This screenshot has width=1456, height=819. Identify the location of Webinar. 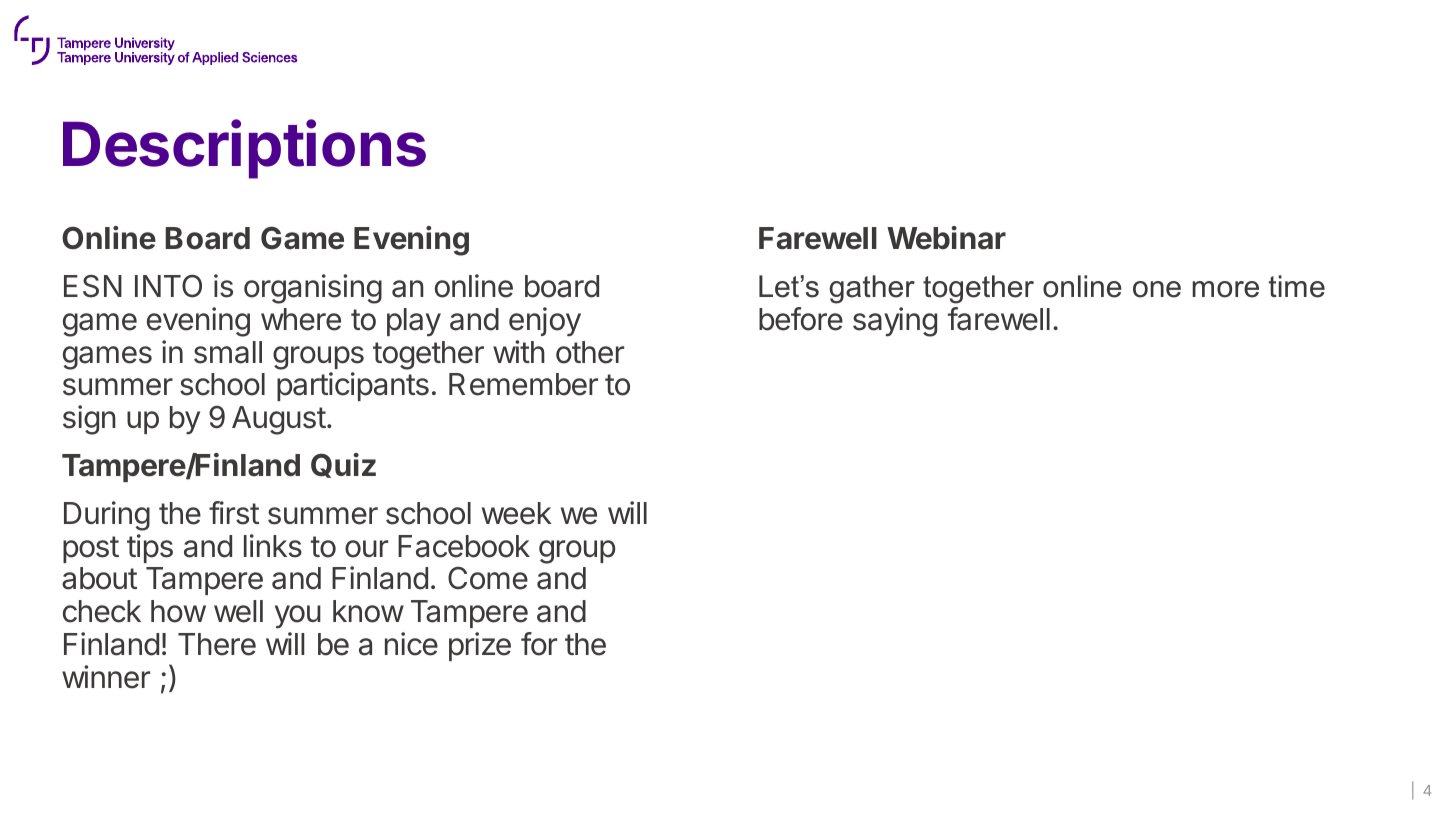
(946, 238).
